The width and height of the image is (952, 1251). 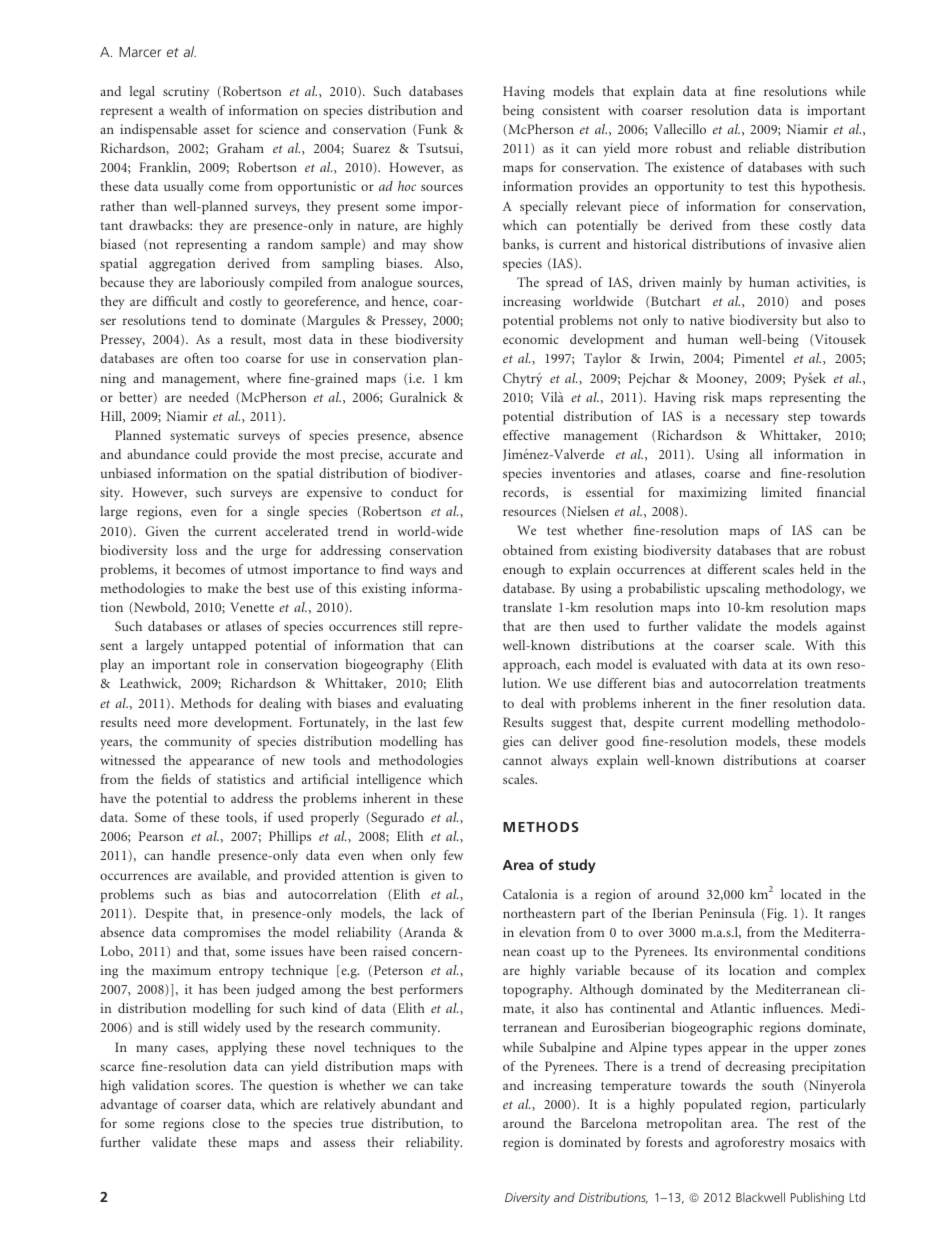 I want to click on Funk, so click(x=431, y=129).
